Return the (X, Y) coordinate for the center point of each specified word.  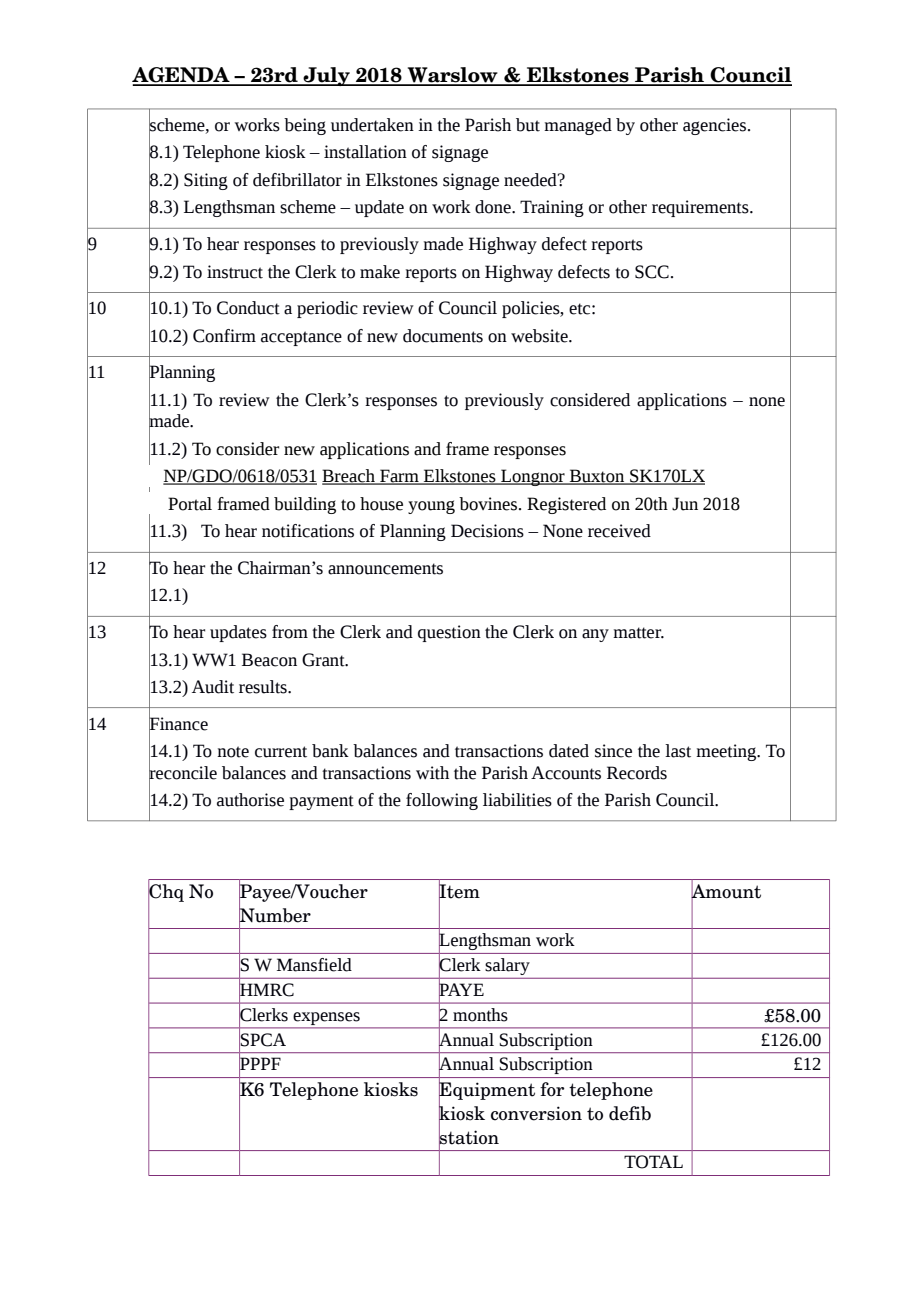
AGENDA (182, 76)
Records (637, 773)
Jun (685, 504)
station (469, 1138)
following (442, 801)
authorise (250, 800)
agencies (716, 126)
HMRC (266, 990)
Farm (399, 477)
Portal (190, 504)
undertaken (372, 125)
